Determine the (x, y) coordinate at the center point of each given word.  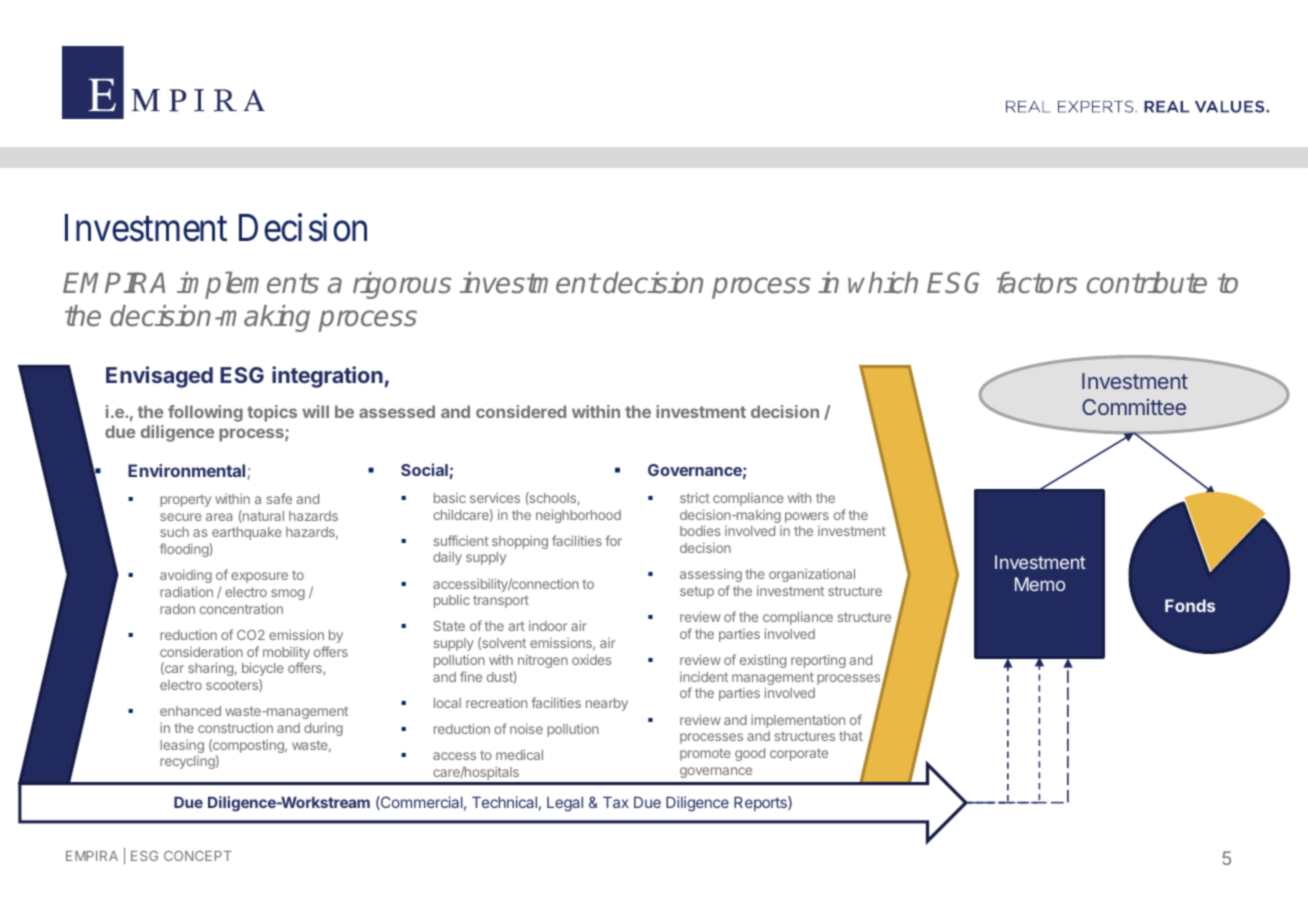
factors (1037, 283)
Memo (1040, 584)
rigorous (402, 285)
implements (248, 285)
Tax (616, 802)
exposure (259, 577)
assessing (711, 575)
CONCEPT (198, 856)
